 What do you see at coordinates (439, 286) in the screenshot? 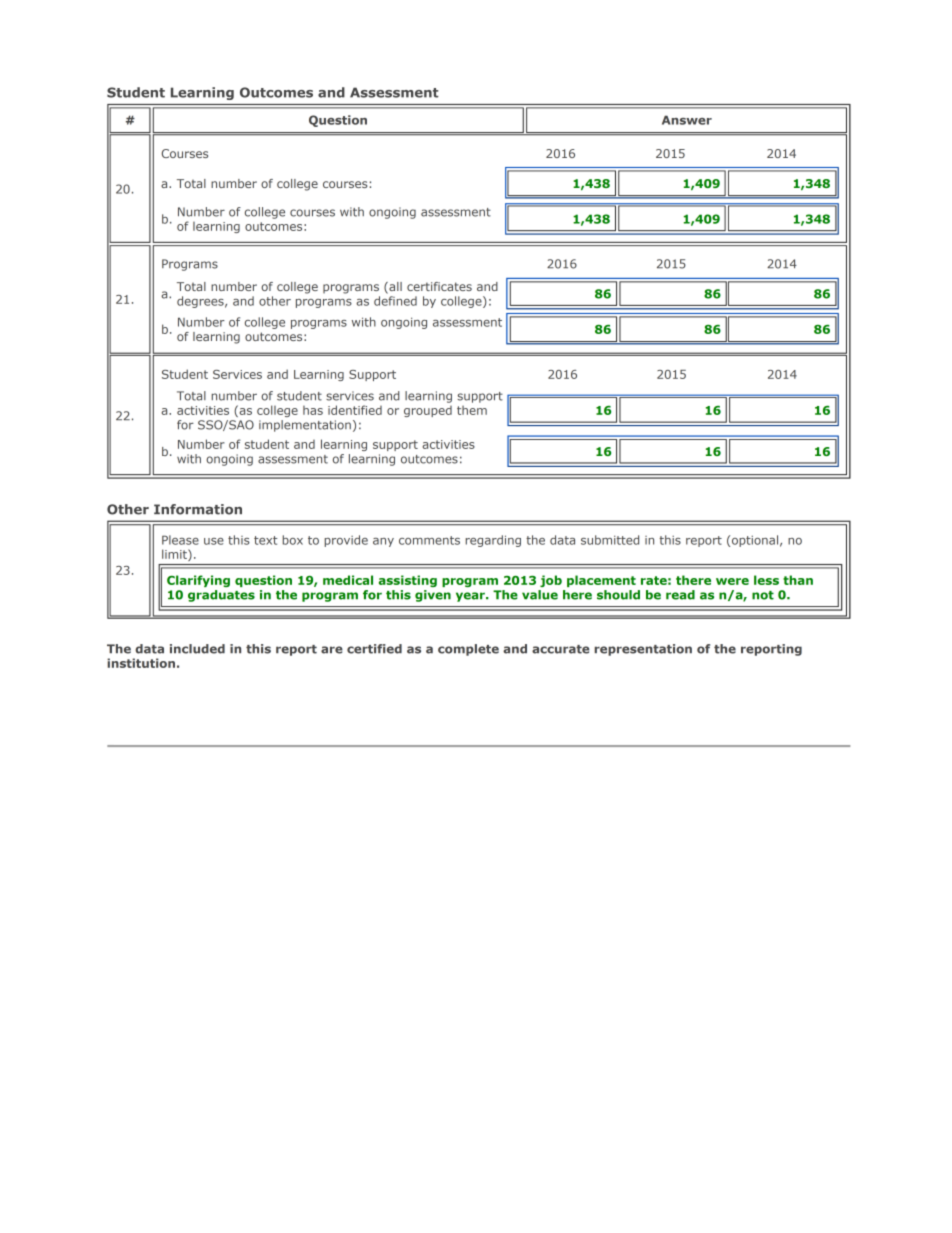
I see `certificates` at bounding box center [439, 286].
